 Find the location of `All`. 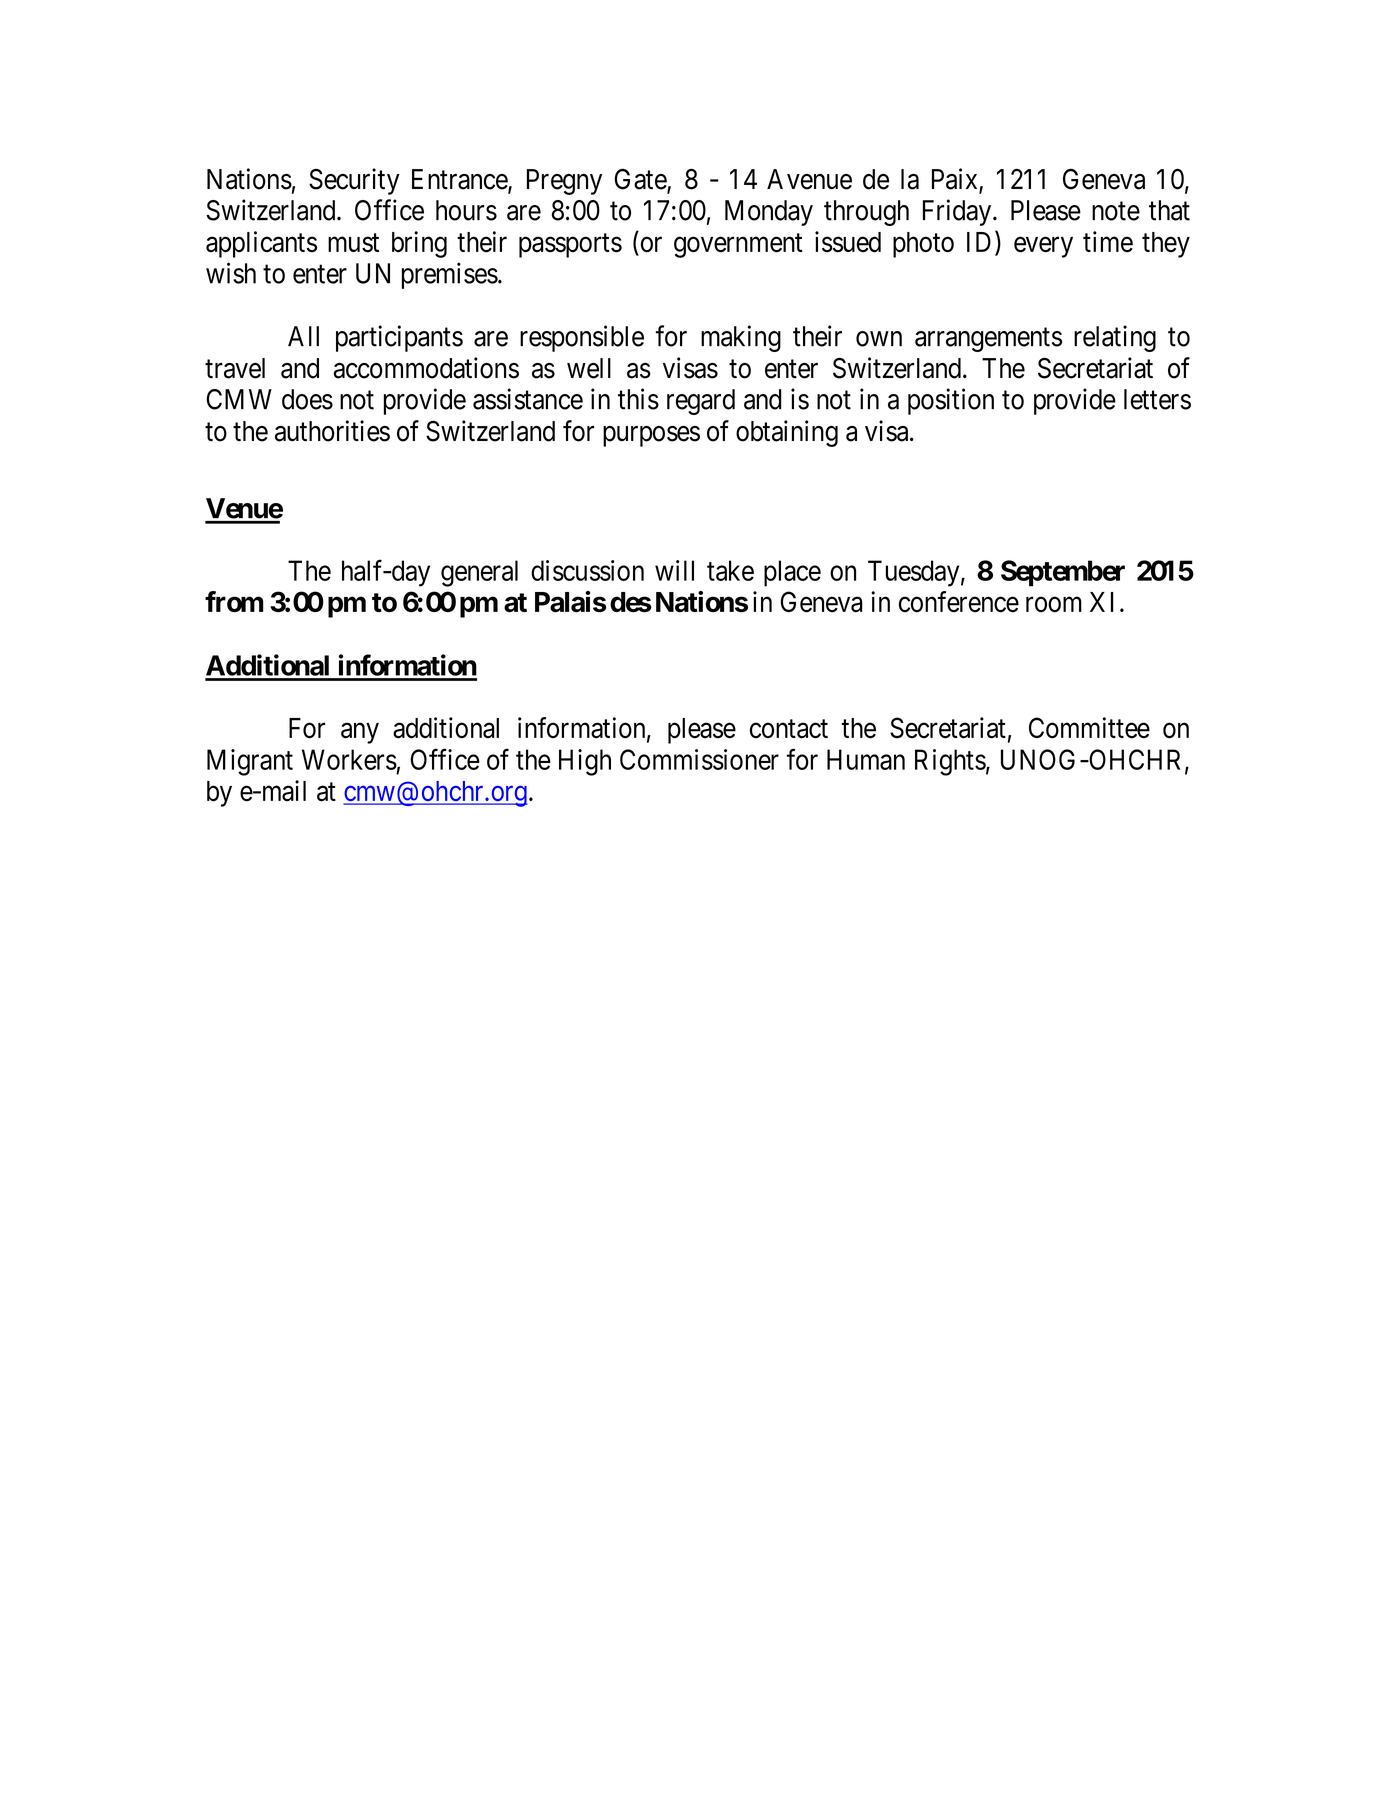

All is located at coordinates (303, 336).
